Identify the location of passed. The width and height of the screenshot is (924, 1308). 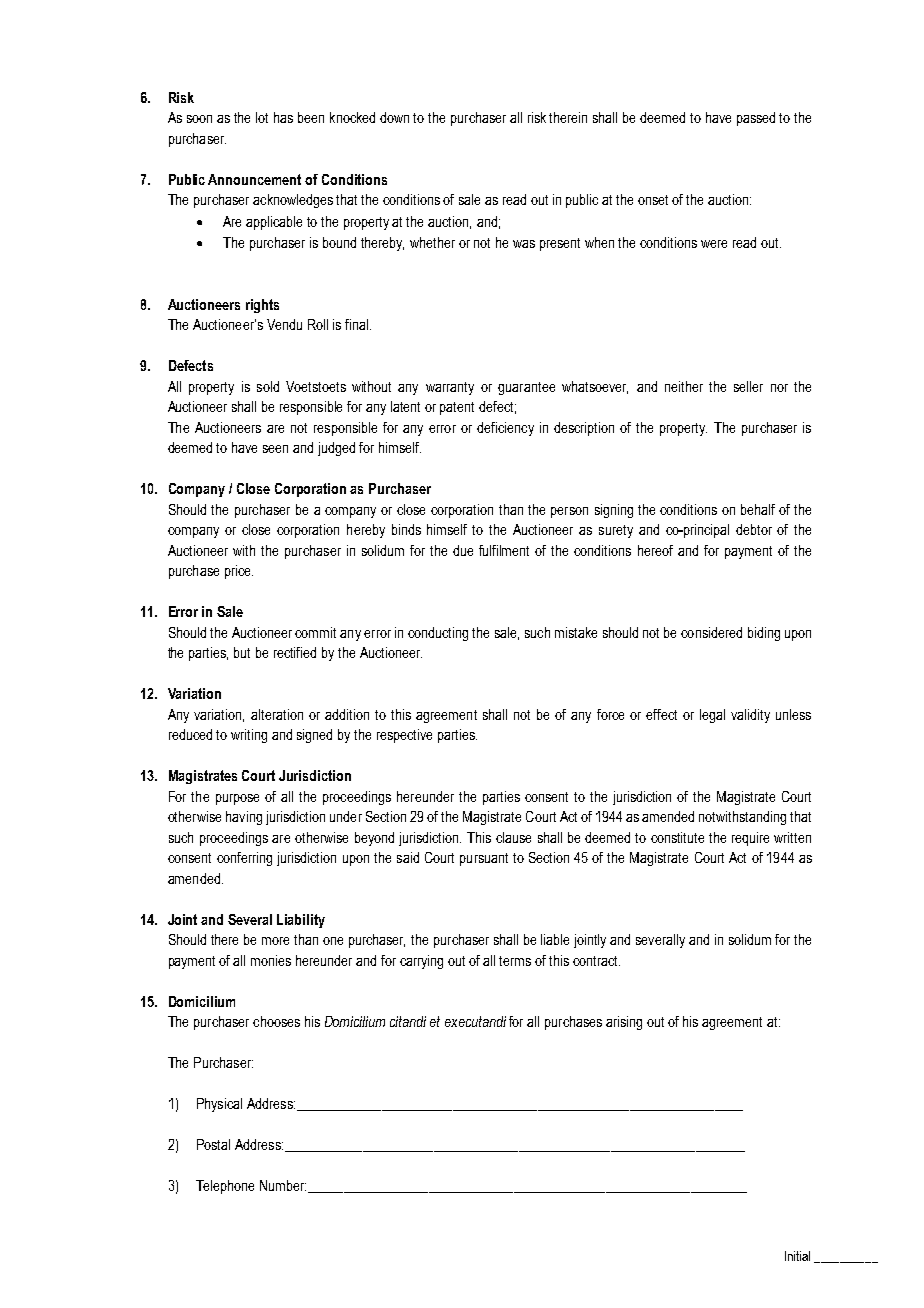
(756, 119).
